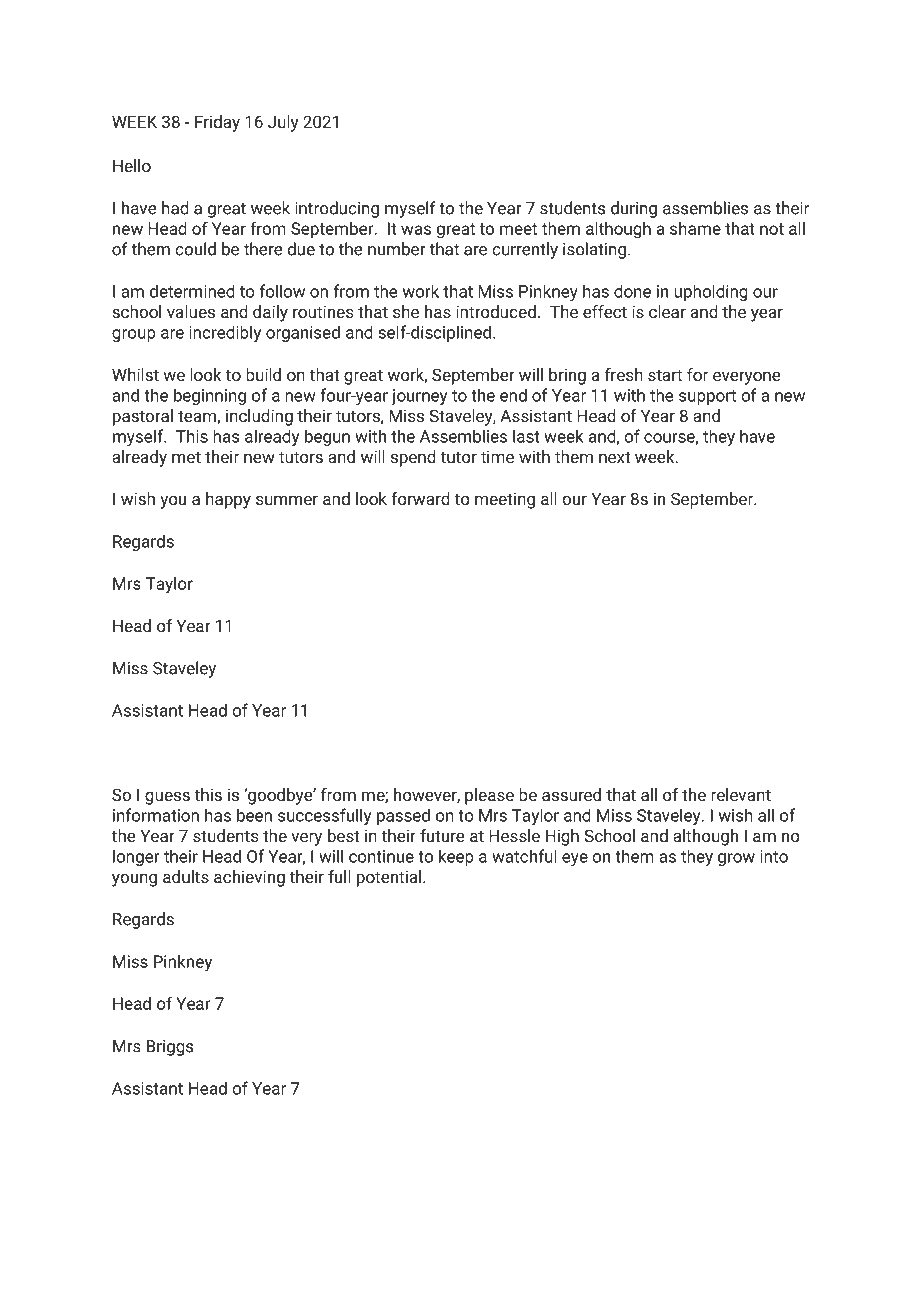  Describe the element at coordinates (634, 209) in the page. I see `during` at that location.
